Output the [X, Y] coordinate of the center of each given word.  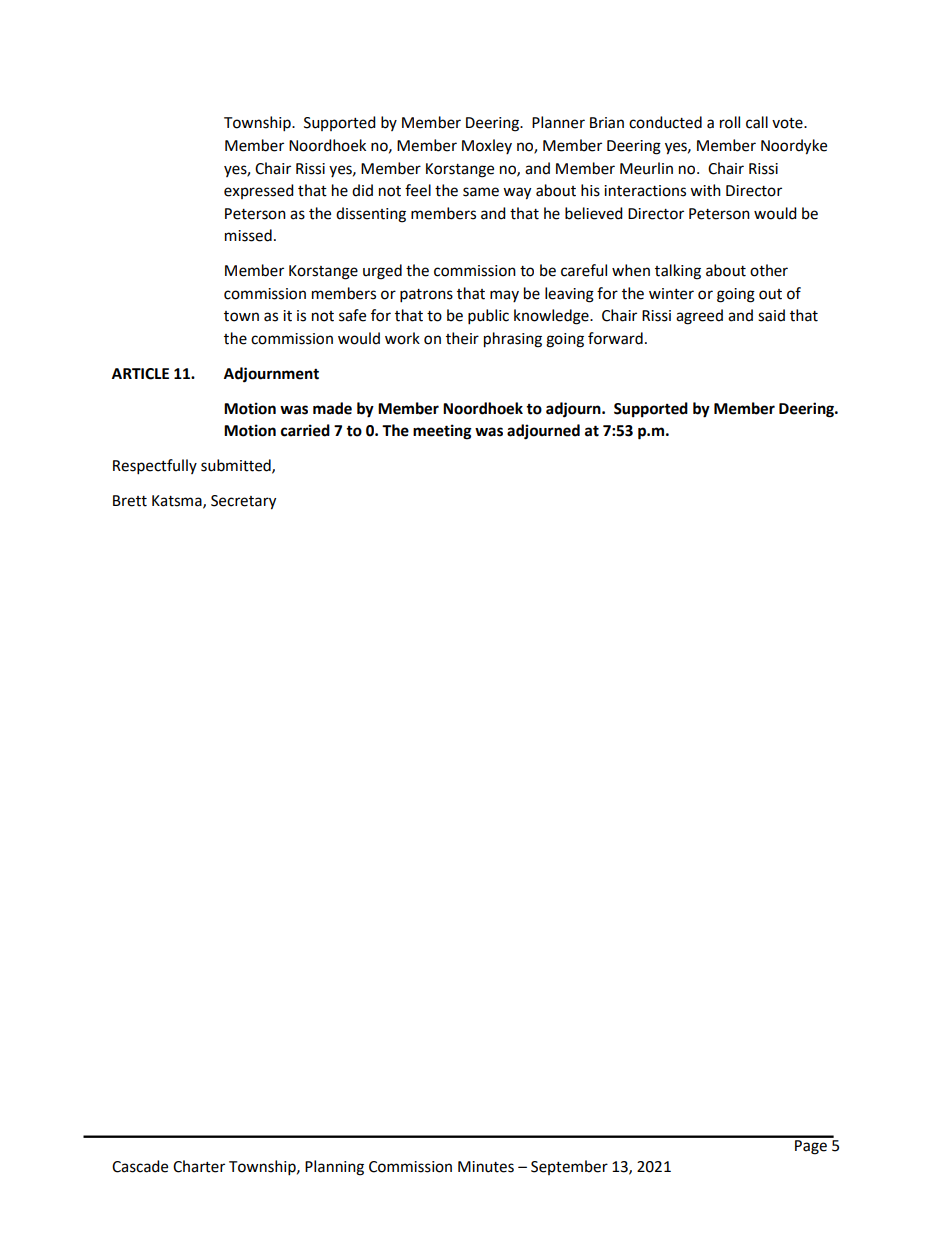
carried [305, 430]
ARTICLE [140, 374]
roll [730, 122]
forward [615, 338]
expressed [259, 191]
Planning [334, 1168]
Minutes [486, 1167]
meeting [442, 432]
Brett [130, 501]
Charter [199, 1166]
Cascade [140, 1166]
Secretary [243, 502]
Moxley [487, 146]
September [569, 1167]
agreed [699, 317]
